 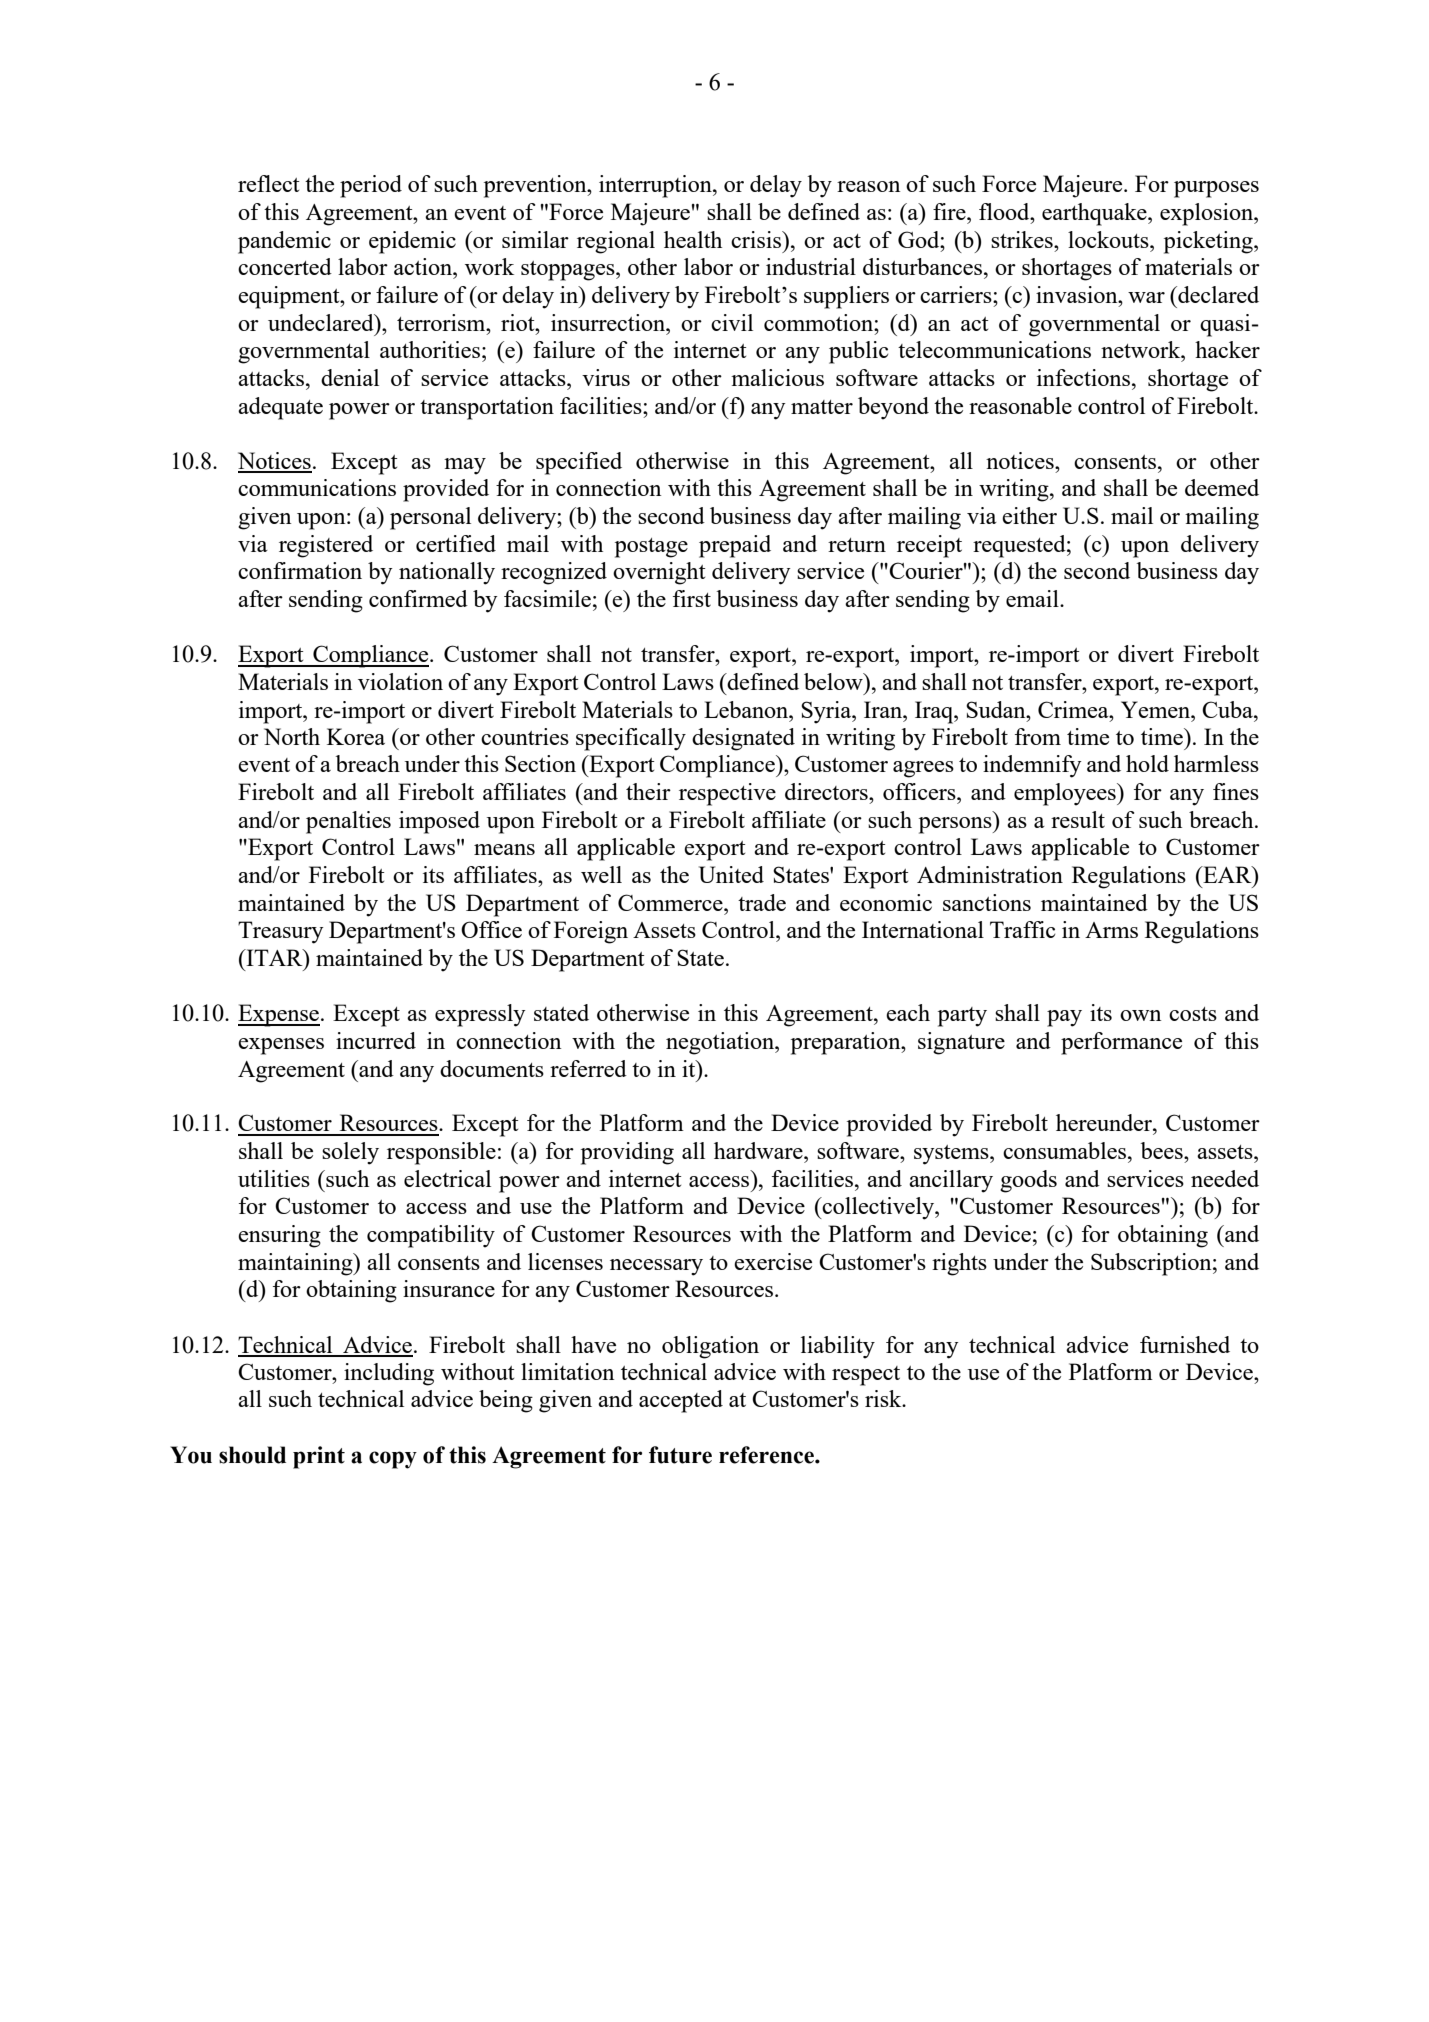 What do you see at coordinates (284, 242) in the document?
I see `pandemic` at bounding box center [284, 242].
